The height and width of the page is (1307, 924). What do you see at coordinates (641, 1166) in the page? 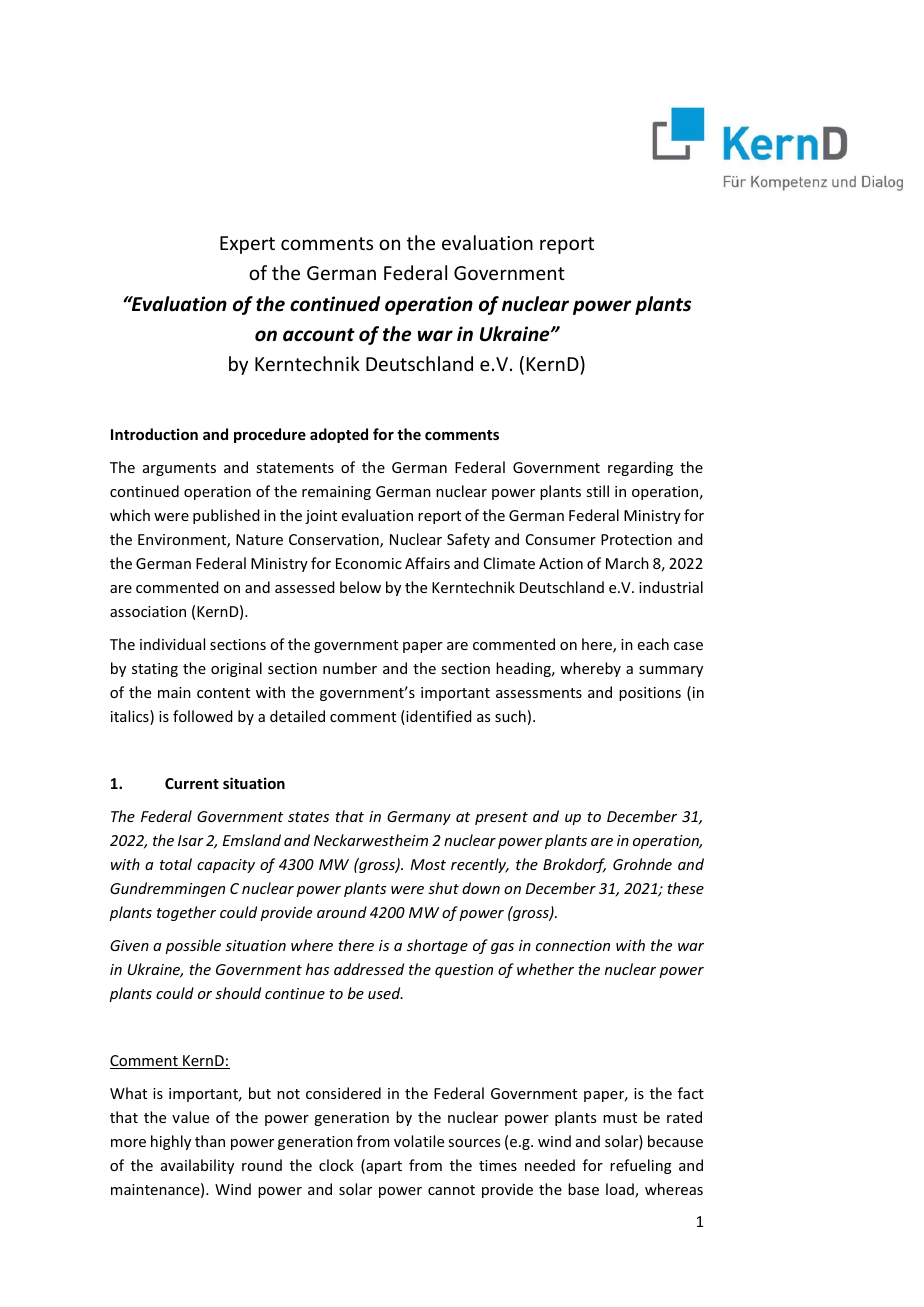
I see `refueling` at bounding box center [641, 1166].
